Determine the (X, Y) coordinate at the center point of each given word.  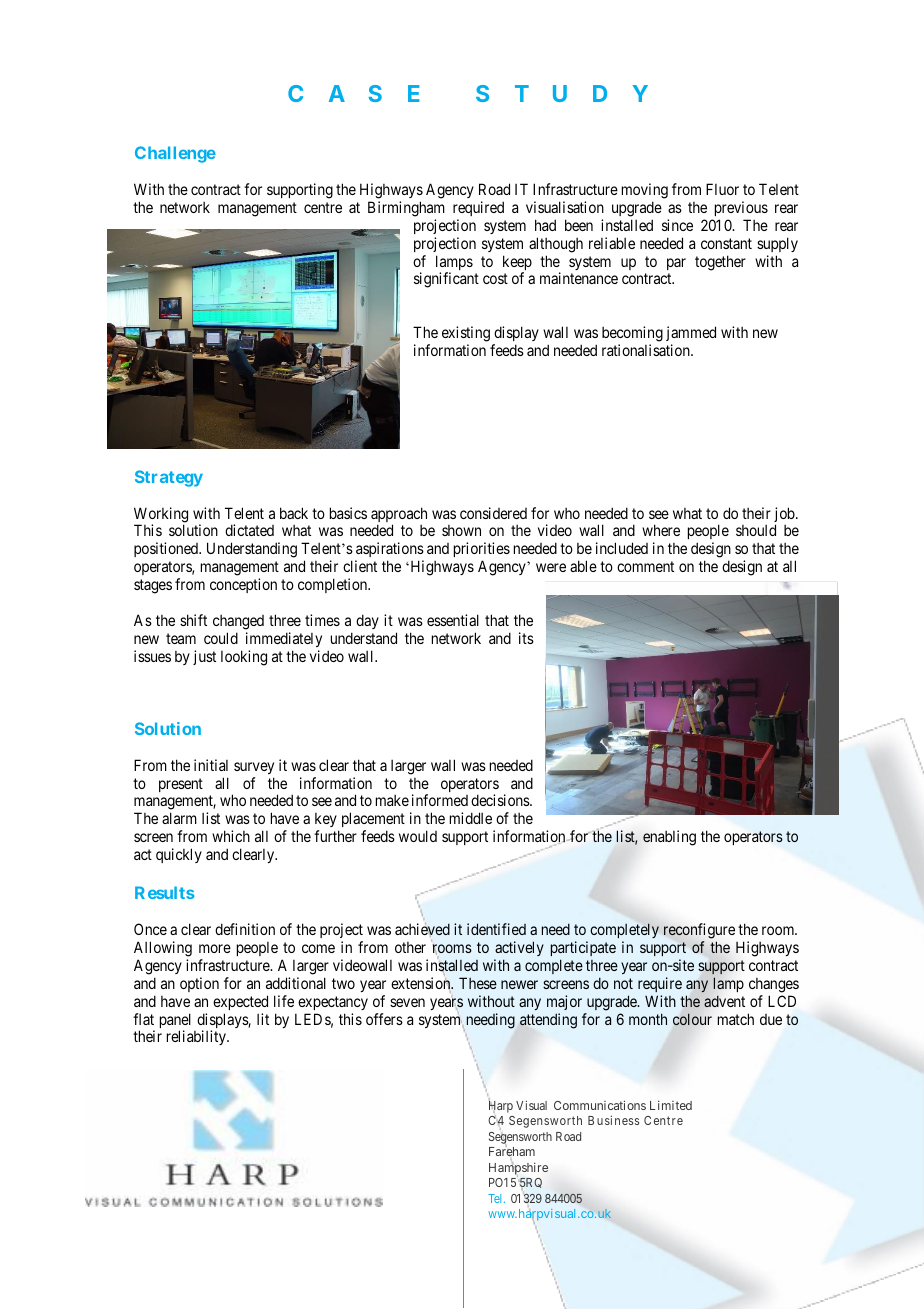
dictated (249, 530)
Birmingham (406, 209)
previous (741, 208)
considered (493, 513)
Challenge (175, 154)
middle (471, 818)
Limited (671, 1105)
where (661, 530)
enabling (669, 838)
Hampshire (518, 1169)
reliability (197, 1037)
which (231, 836)
